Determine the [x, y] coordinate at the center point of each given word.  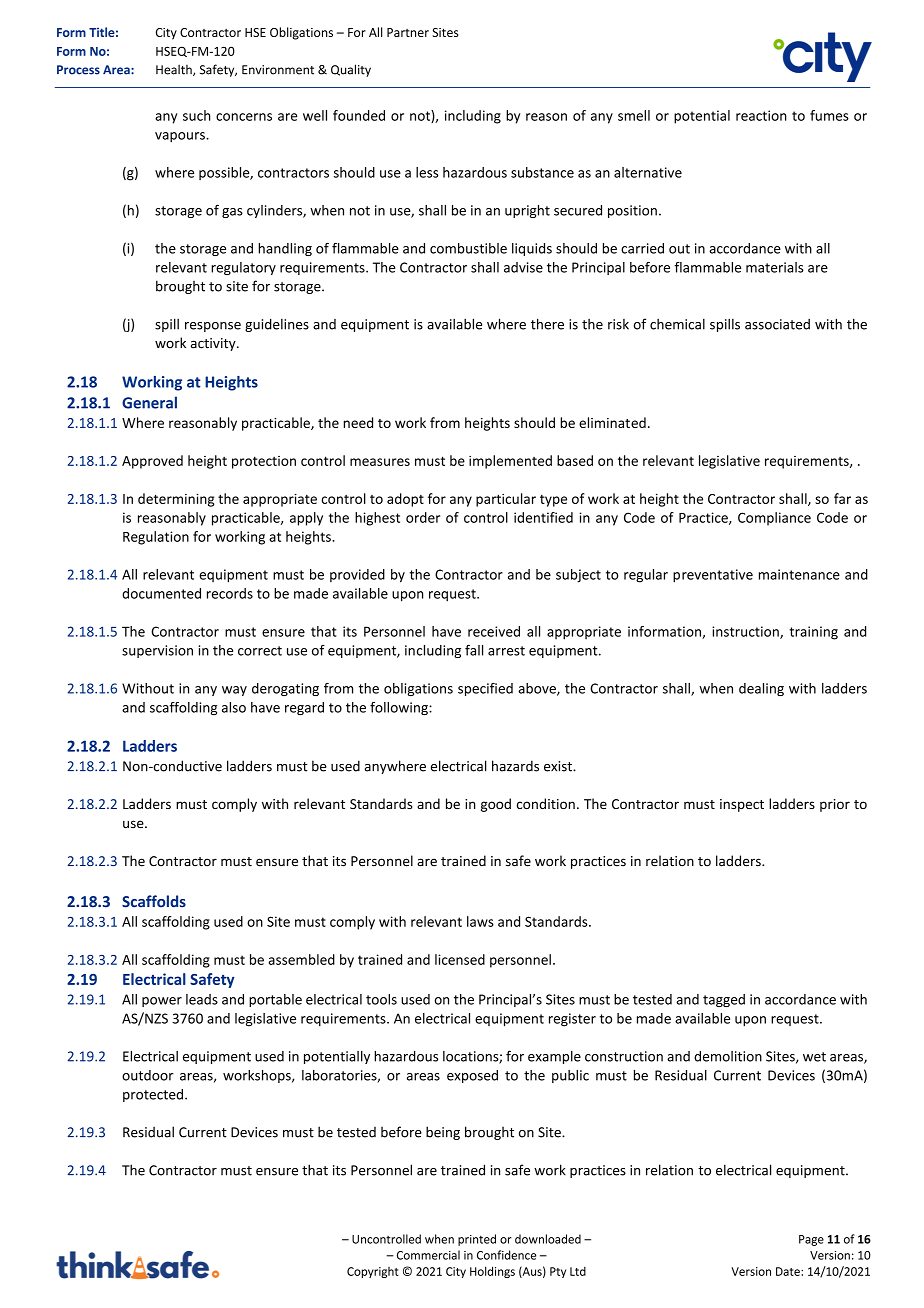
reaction [761, 115]
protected [153, 1095]
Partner [408, 32]
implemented [510, 462]
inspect [742, 805]
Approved [152, 462]
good [496, 805]
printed [477, 1240]
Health [175, 70]
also [234, 707]
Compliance [774, 519]
